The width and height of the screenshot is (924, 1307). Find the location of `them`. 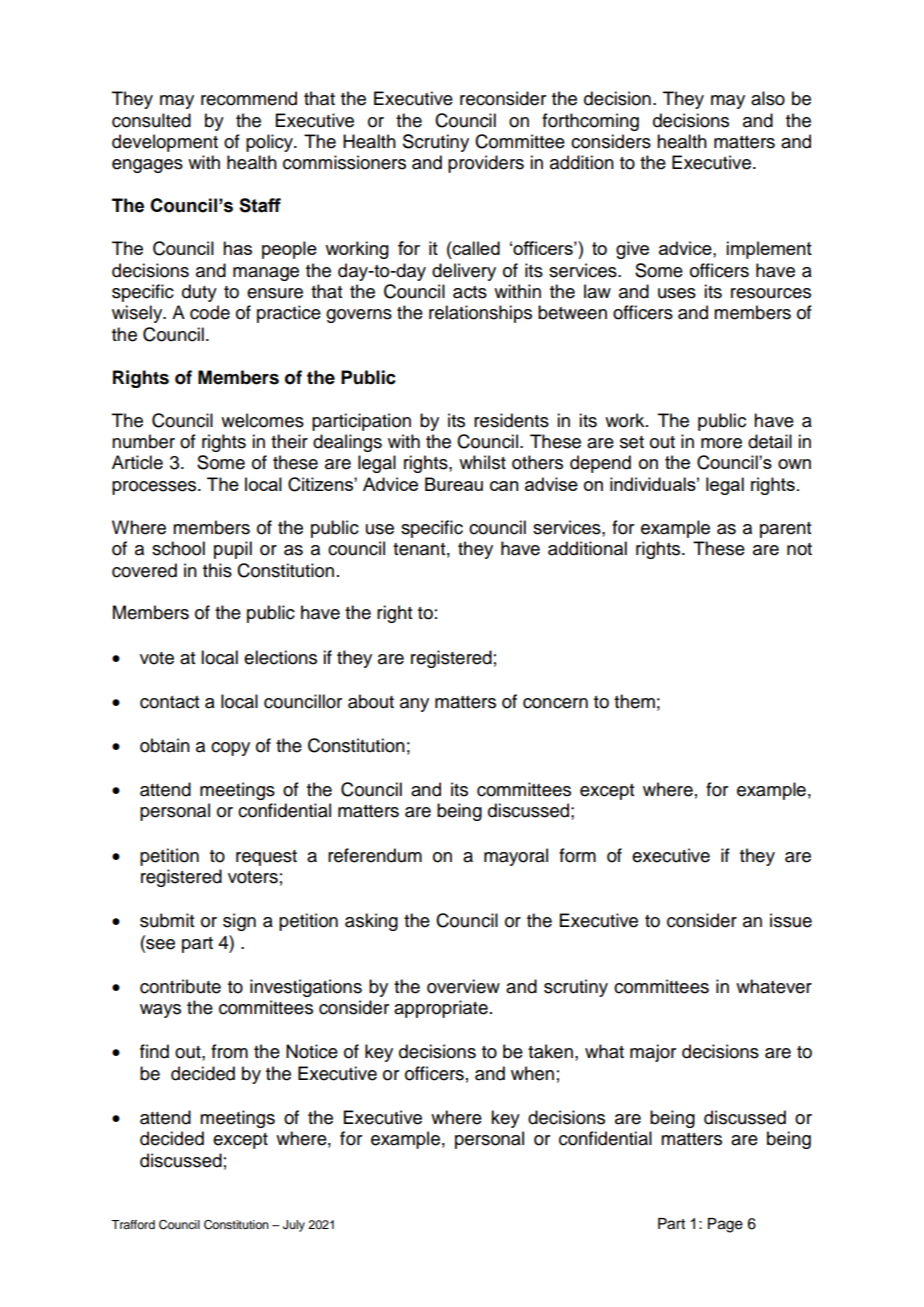

them is located at coordinates (634, 701).
